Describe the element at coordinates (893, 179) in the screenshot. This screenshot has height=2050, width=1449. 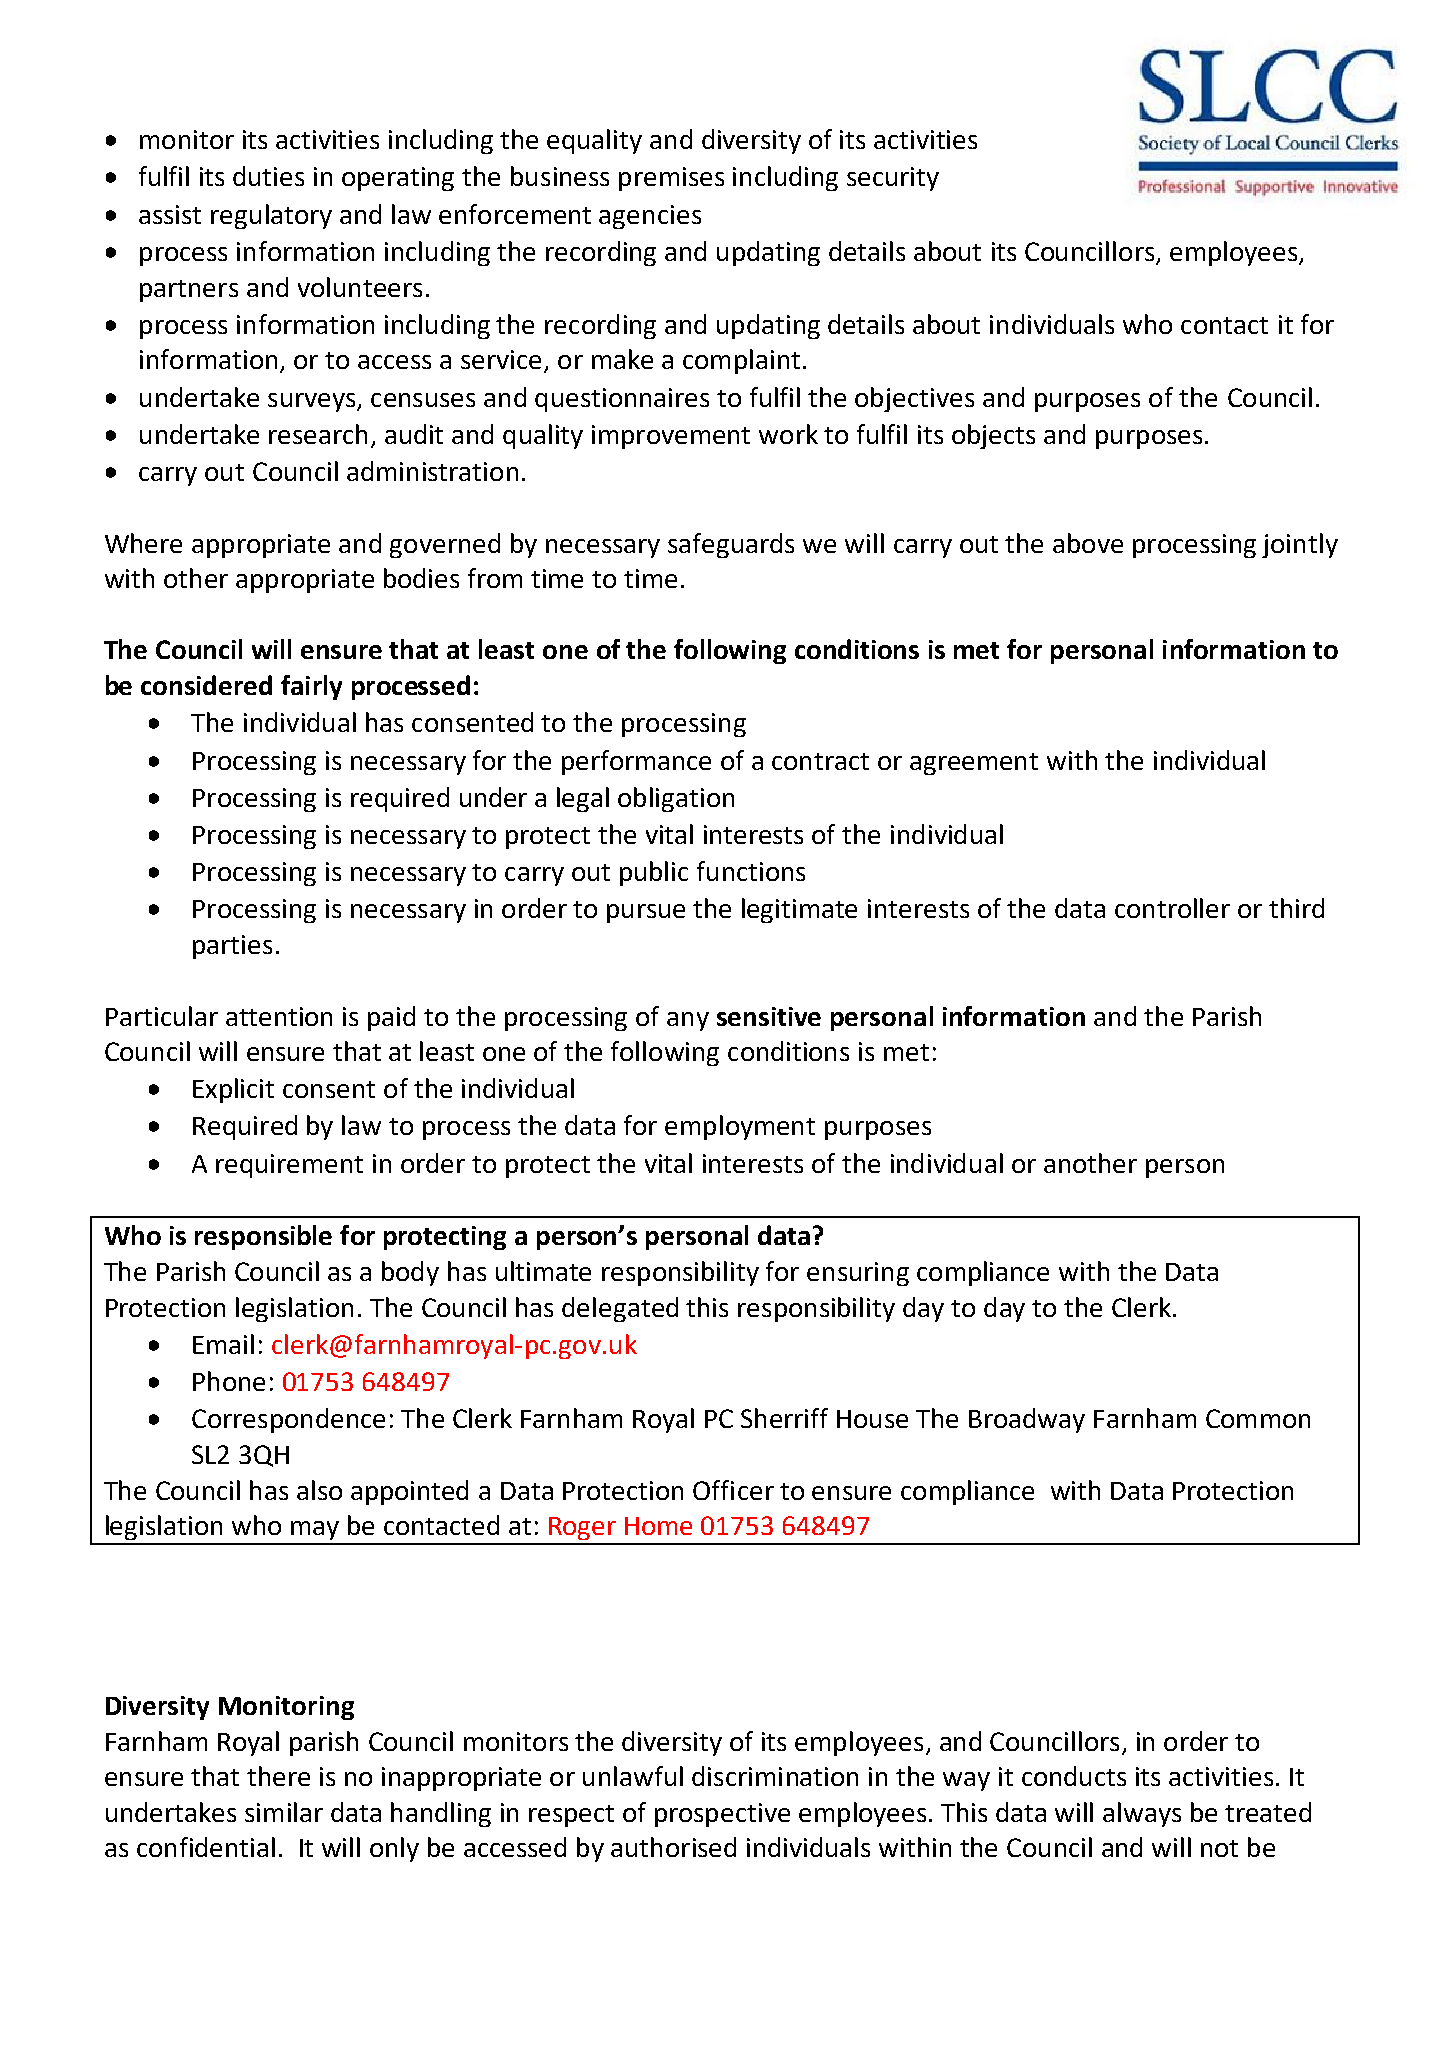
I see `security` at that location.
